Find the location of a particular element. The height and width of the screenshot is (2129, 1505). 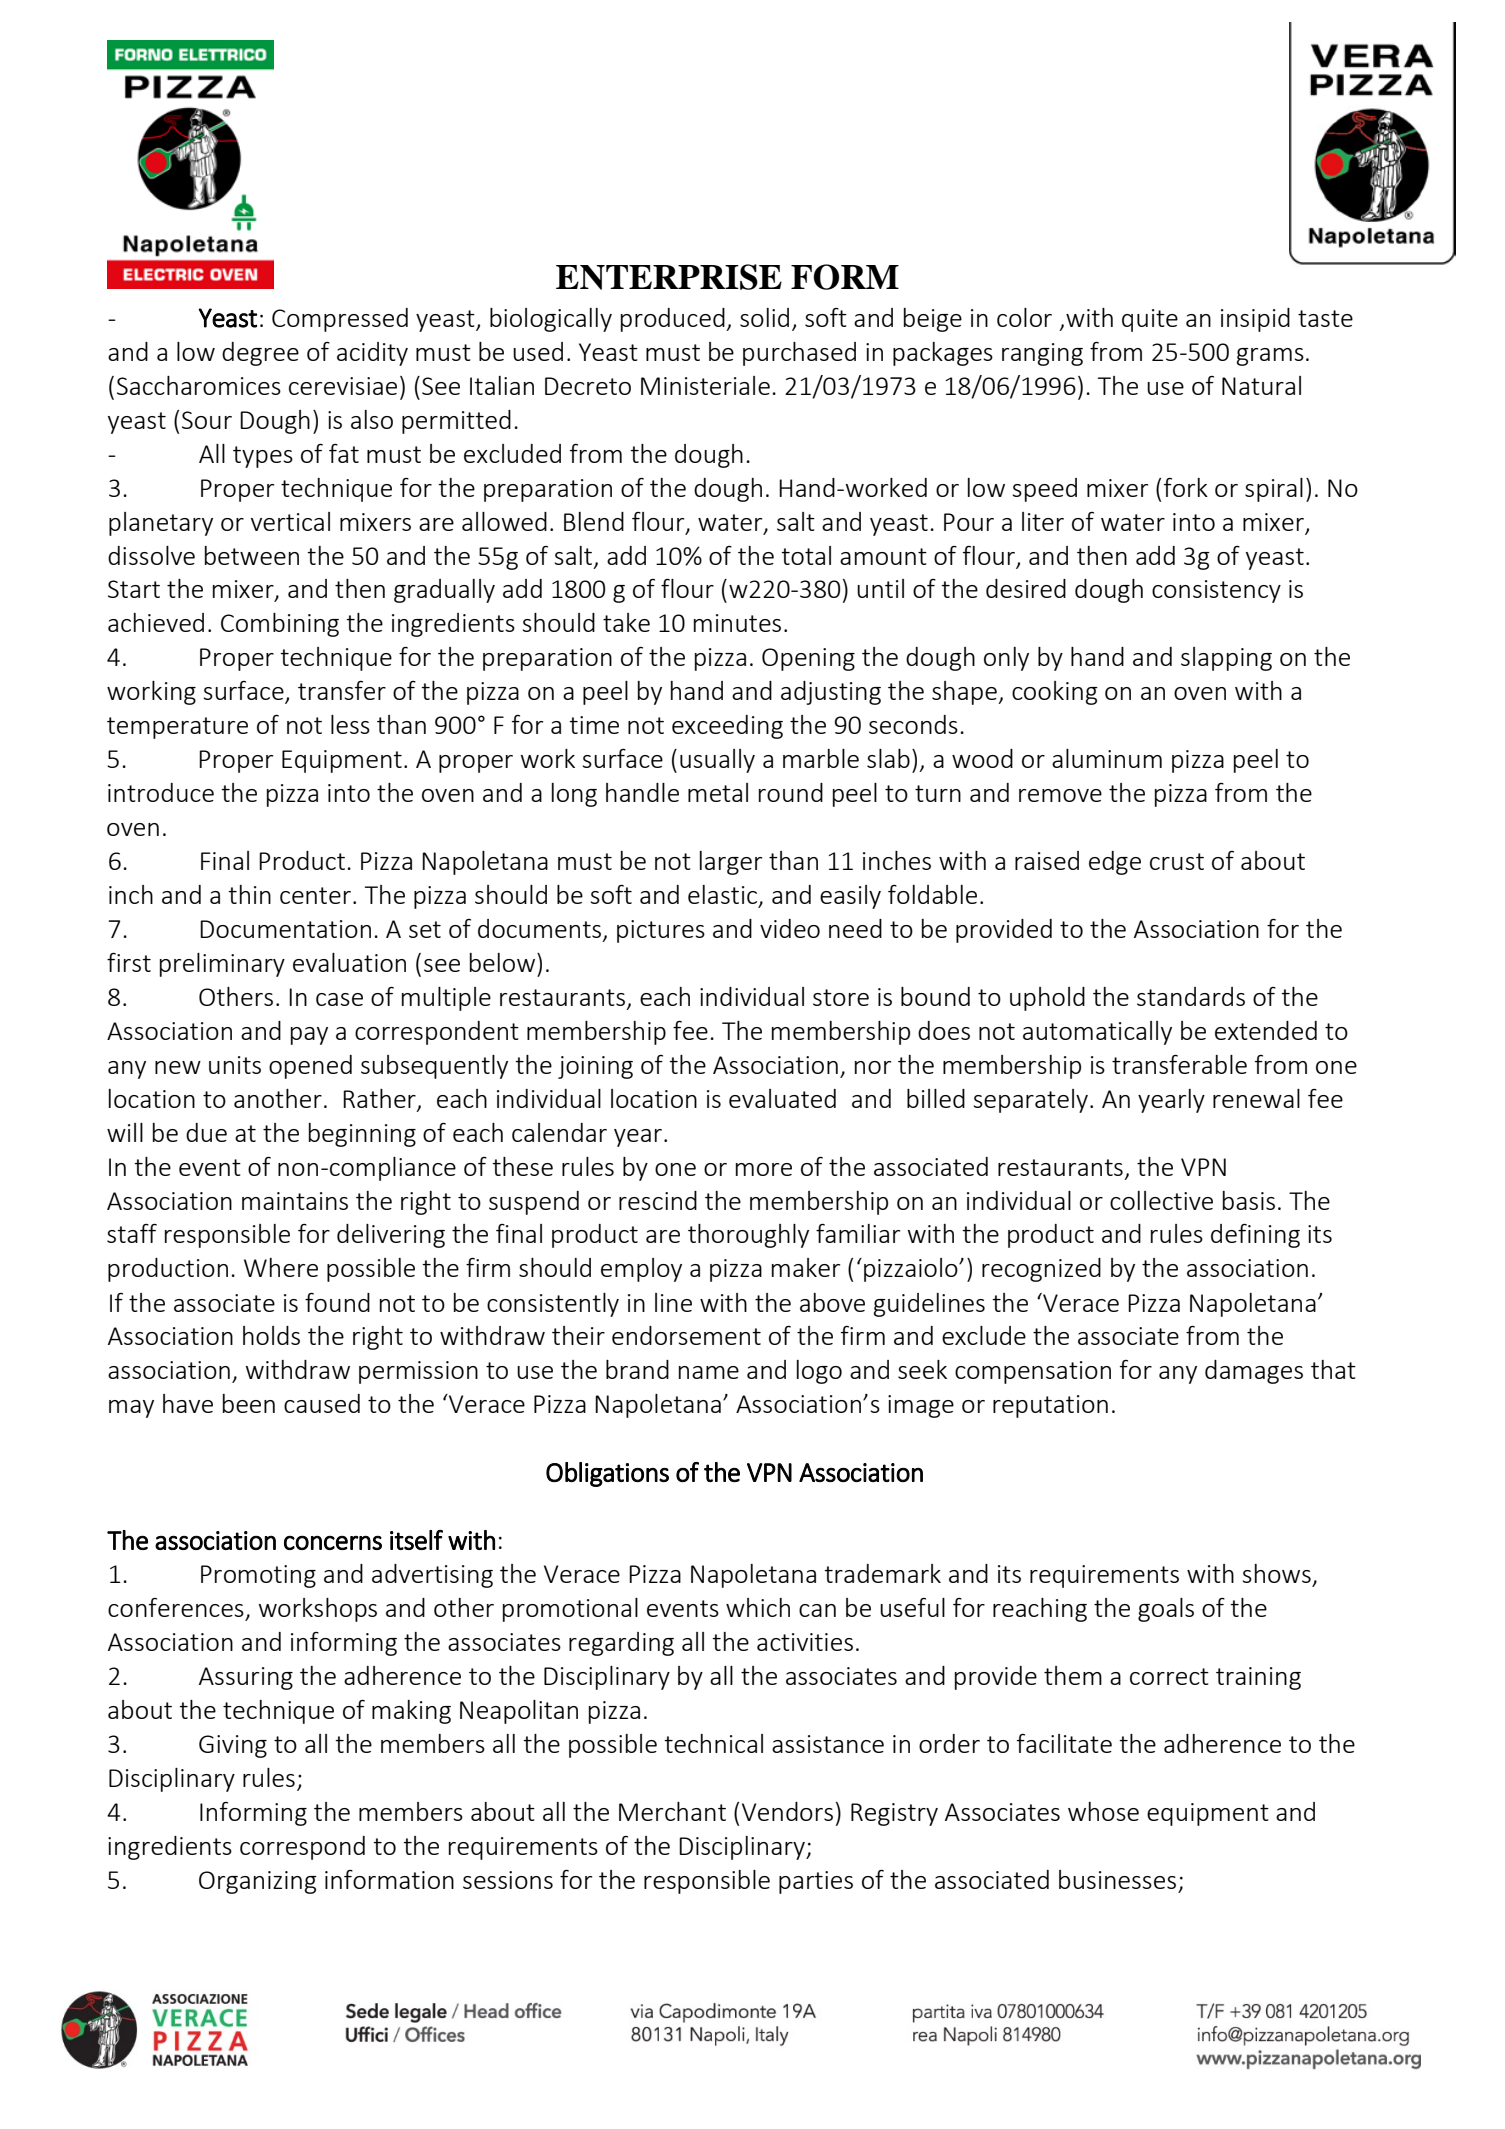

renewal is located at coordinates (1256, 1098).
